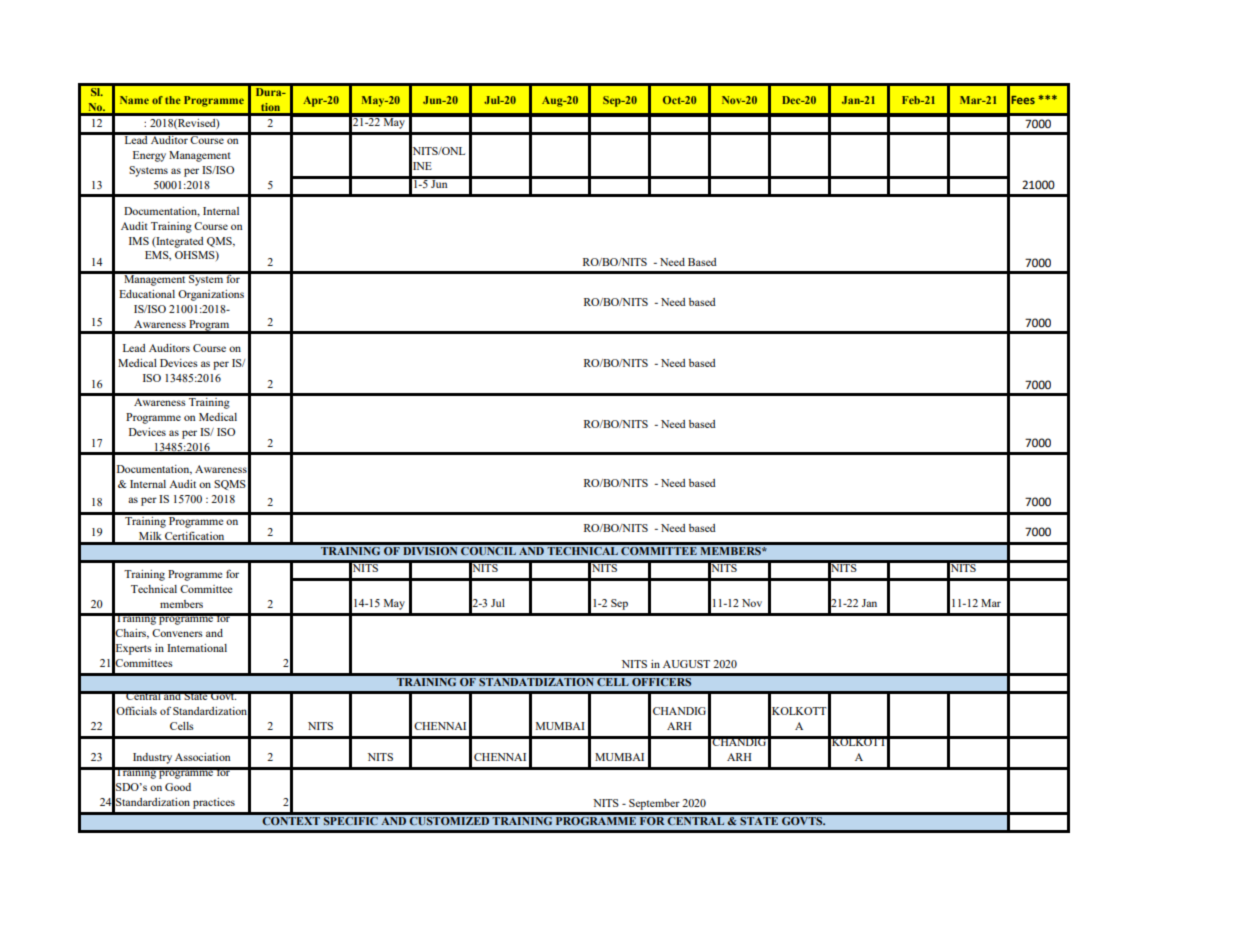  Describe the element at coordinates (686, 664) in the screenshot. I see `AUGUST` at that location.
